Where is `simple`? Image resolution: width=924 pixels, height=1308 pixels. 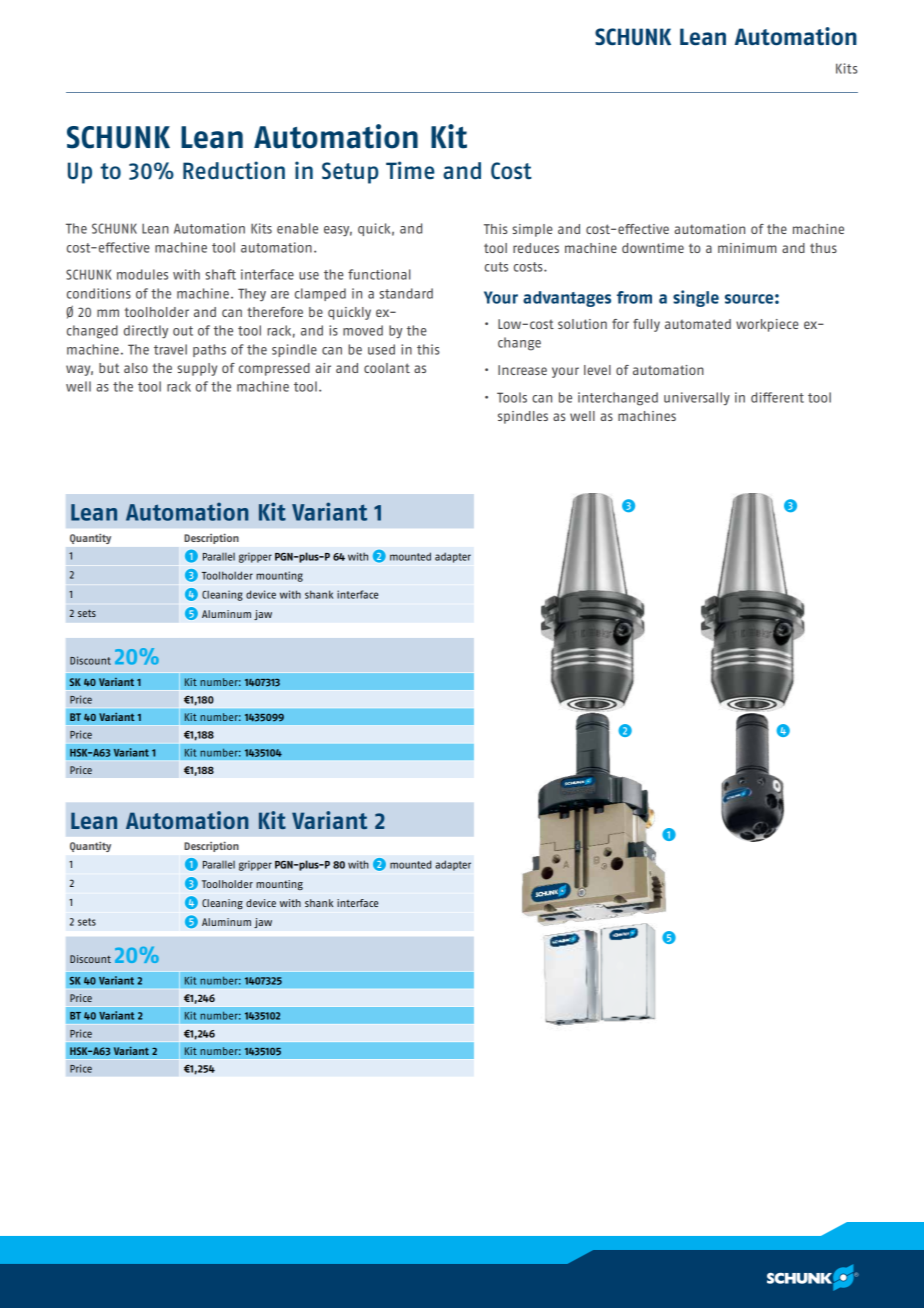 simple is located at coordinates (532, 230).
